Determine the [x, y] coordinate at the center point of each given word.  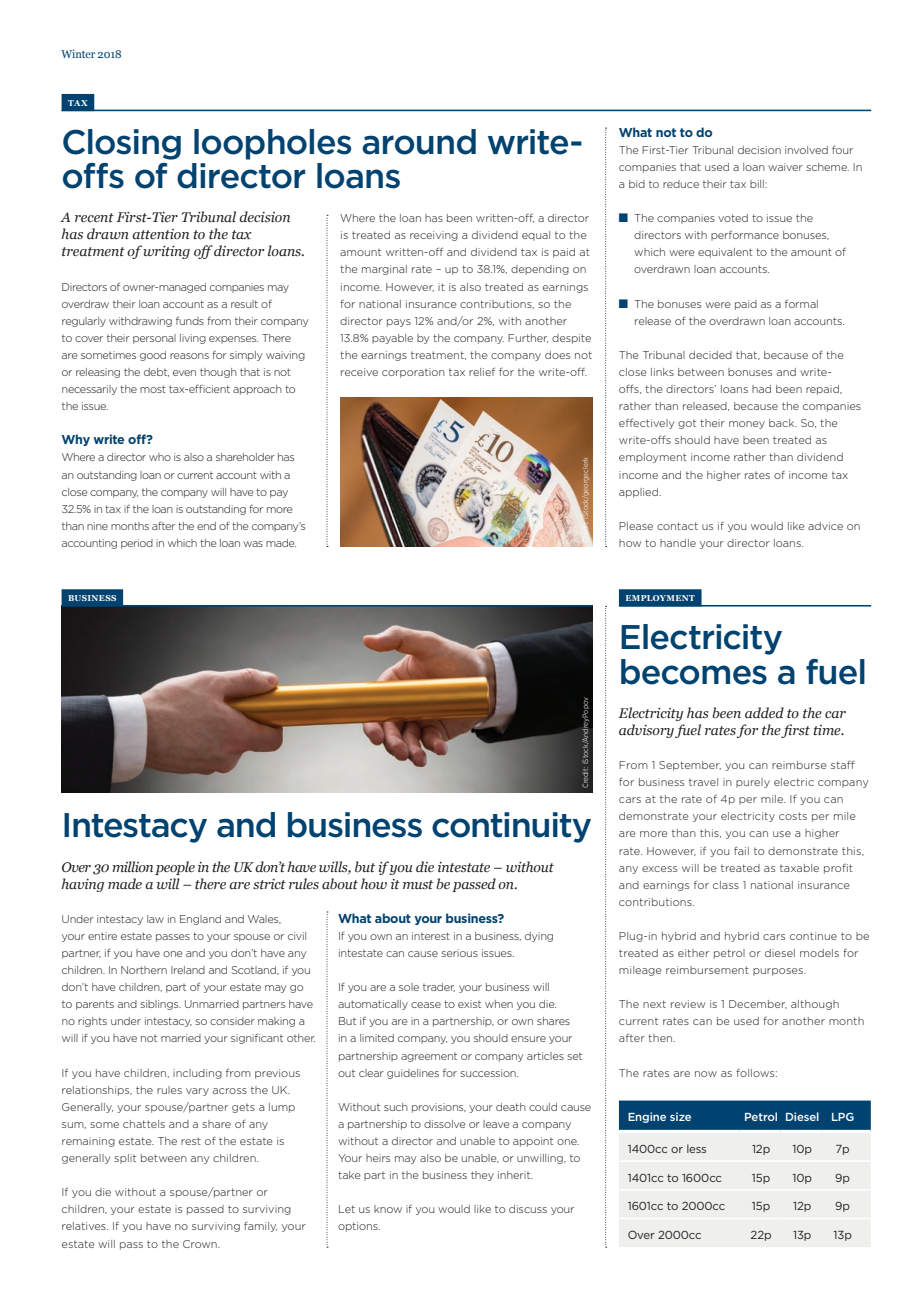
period [137, 544]
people [175, 868]
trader [439, 987]
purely [753, 783]
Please [636, 526]
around [419, 142]
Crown [201, 1244]
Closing [122, 144]
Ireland [188, 970]
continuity [511, 827]
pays [399, 323]
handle [678, 543]
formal [801, 303]
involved [806, 150]
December [758, 1004]
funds [190, 320]
